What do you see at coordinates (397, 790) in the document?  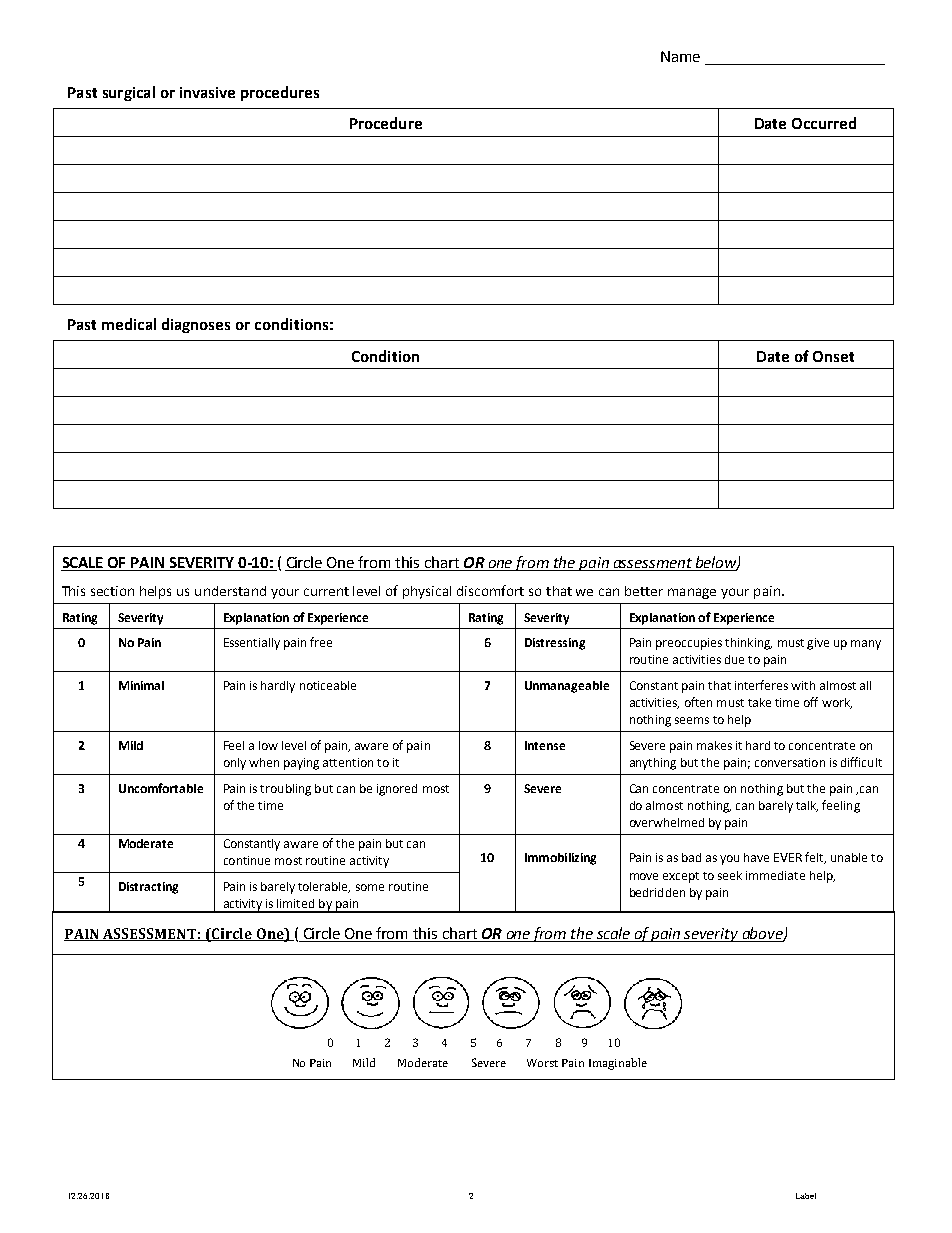 I see `ignored` at bounding box center [397, 790].
